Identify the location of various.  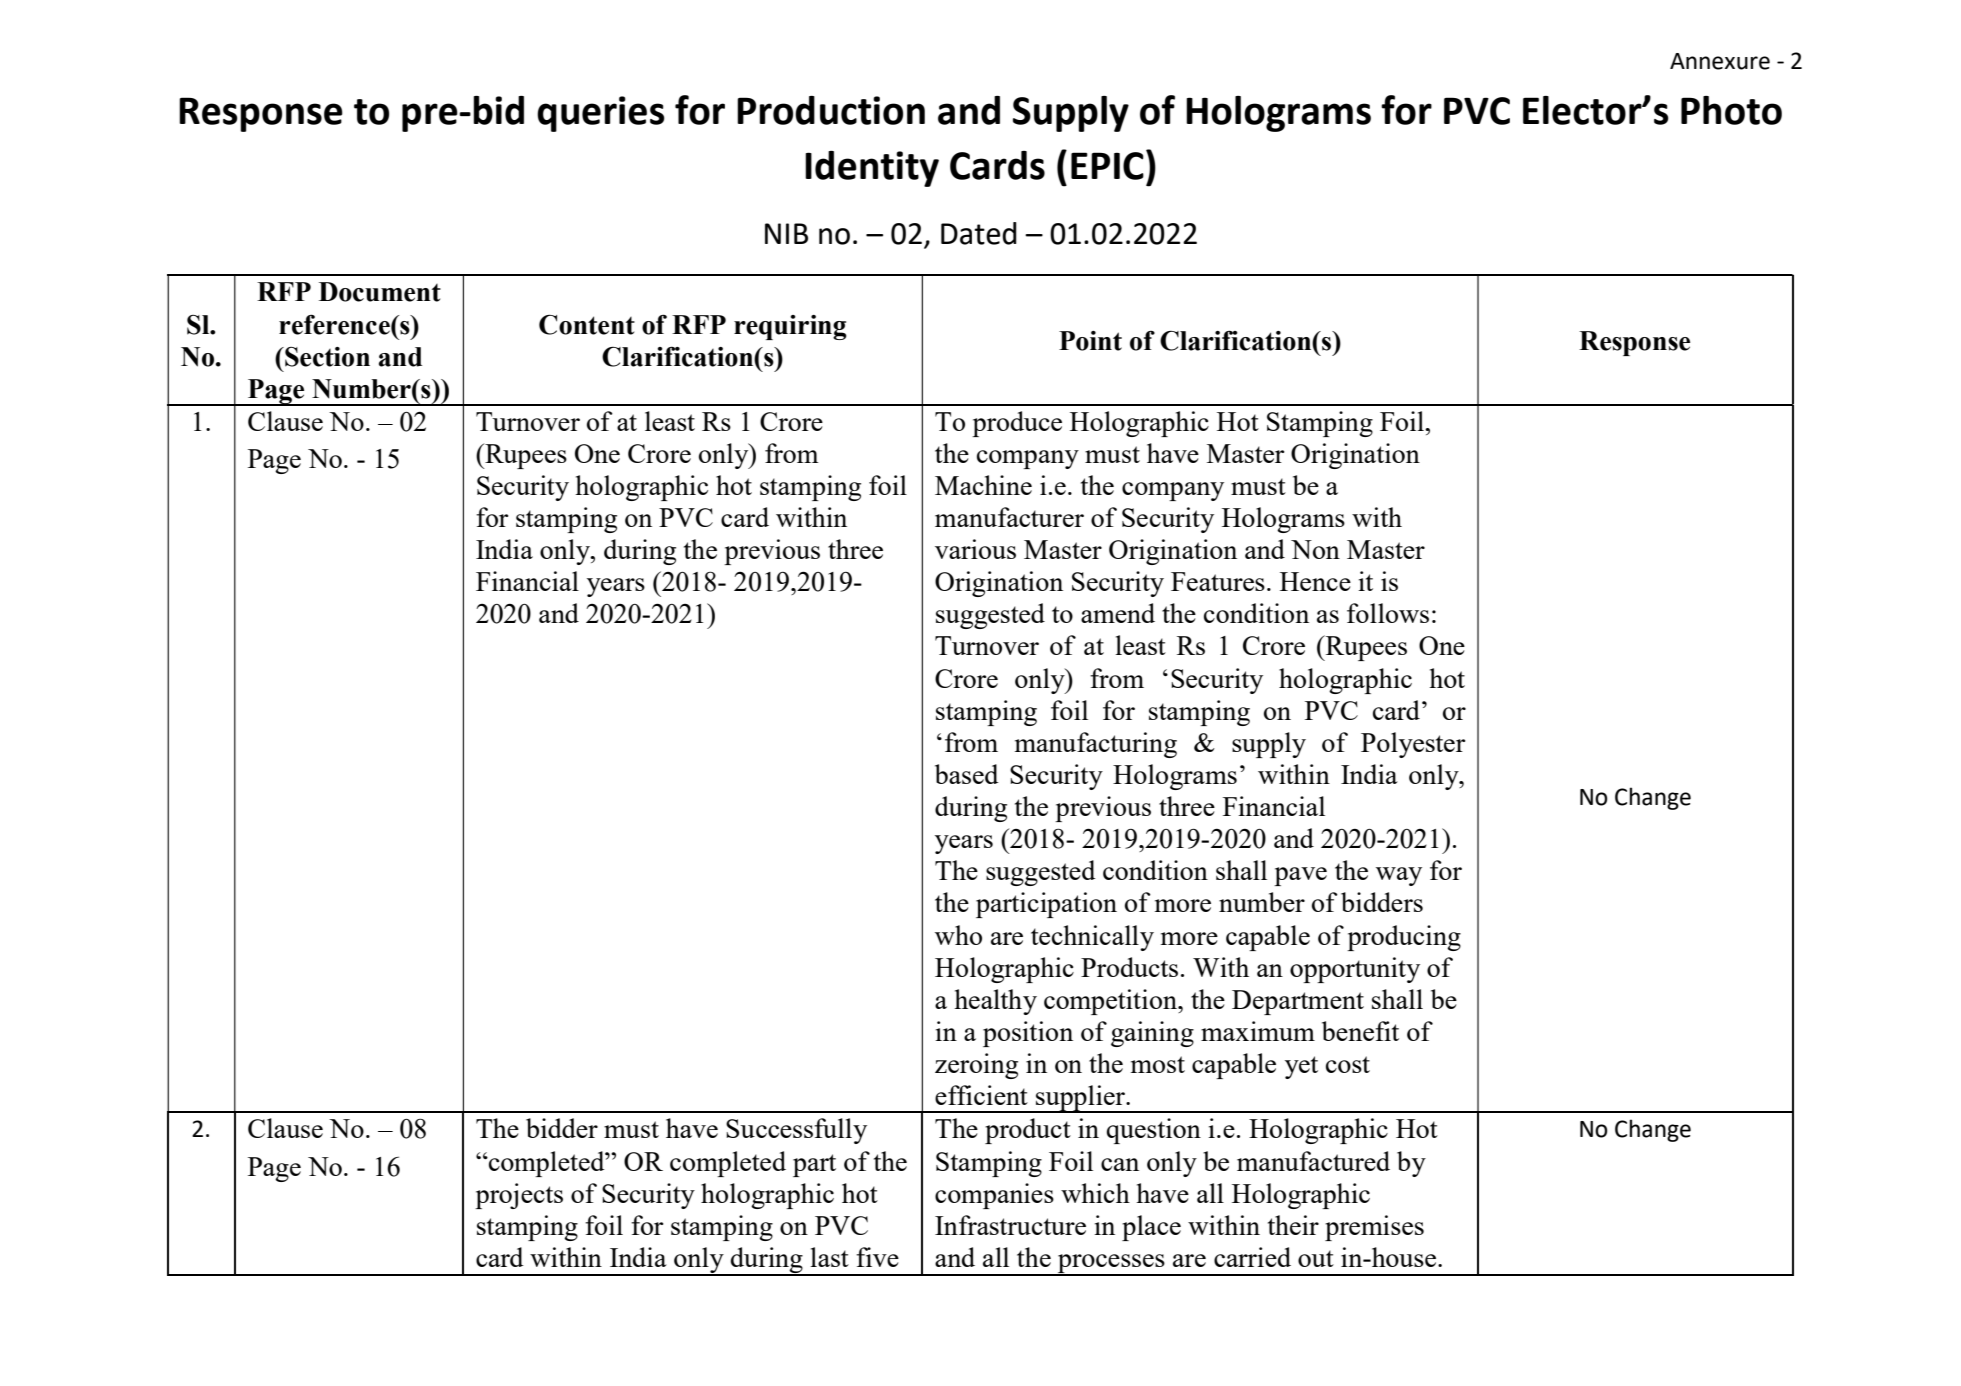
(975, 549).
